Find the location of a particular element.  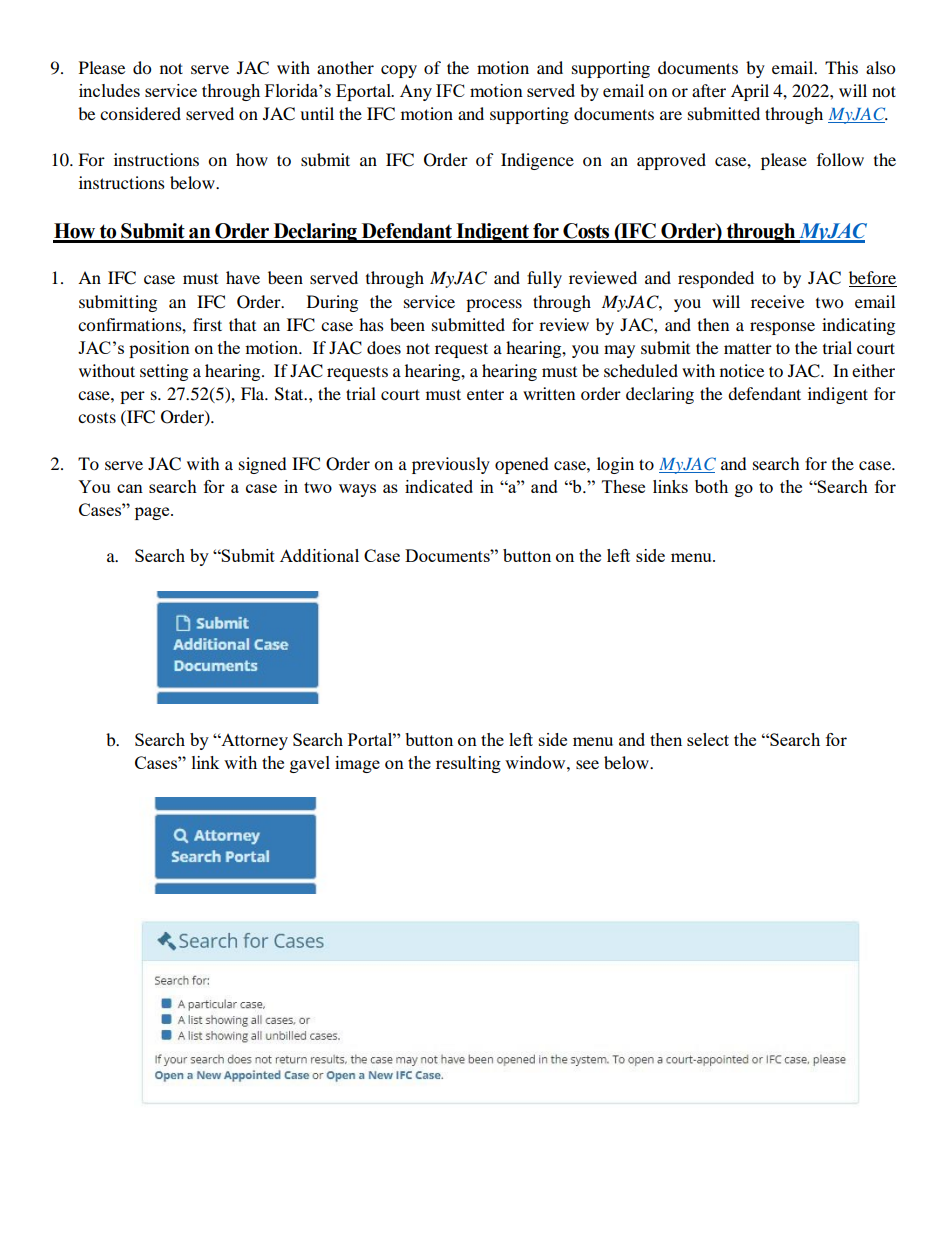

first is located at coordinates (207, 324).
